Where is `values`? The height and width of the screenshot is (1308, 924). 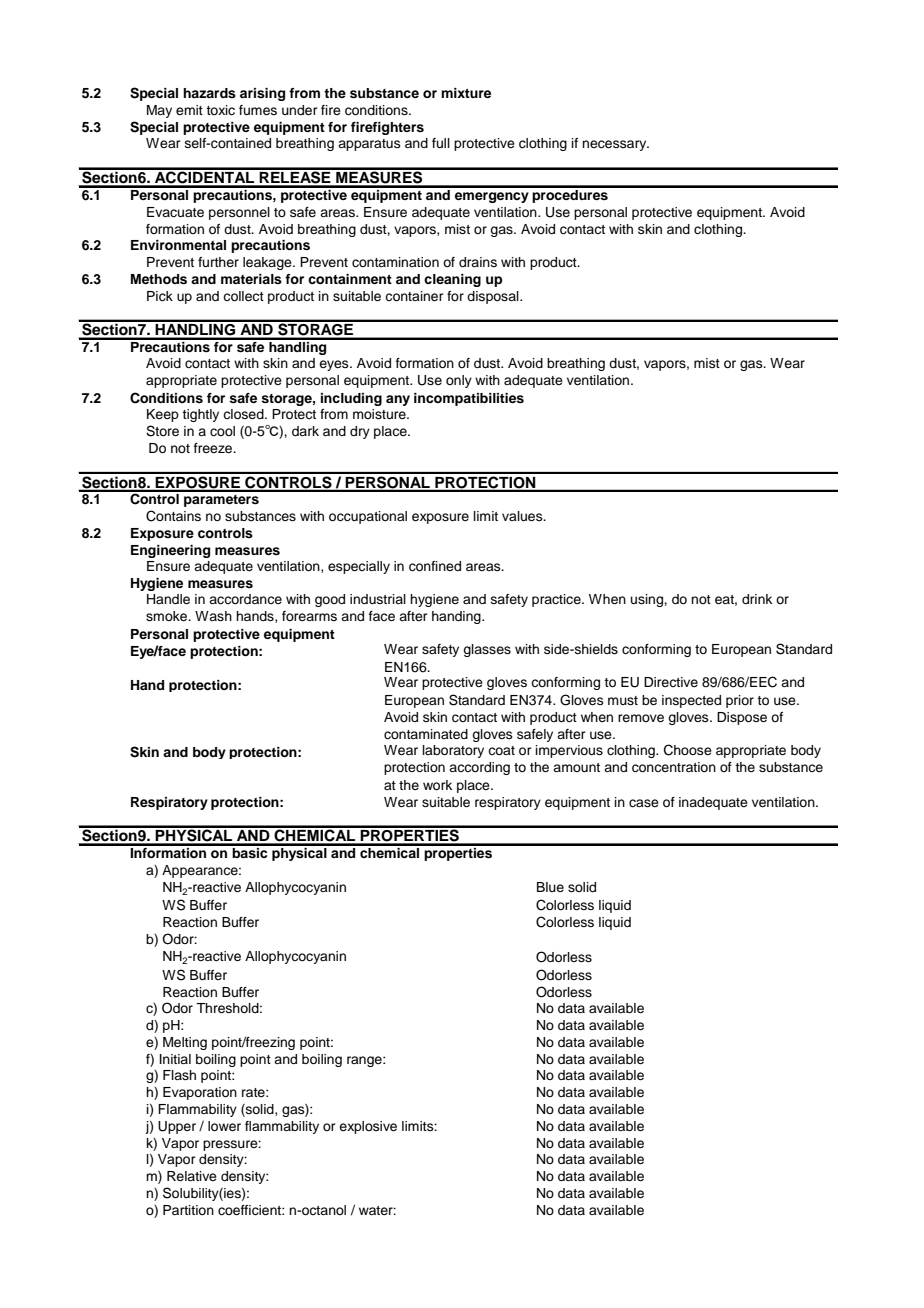 values is located at coordinates (523, 516).
